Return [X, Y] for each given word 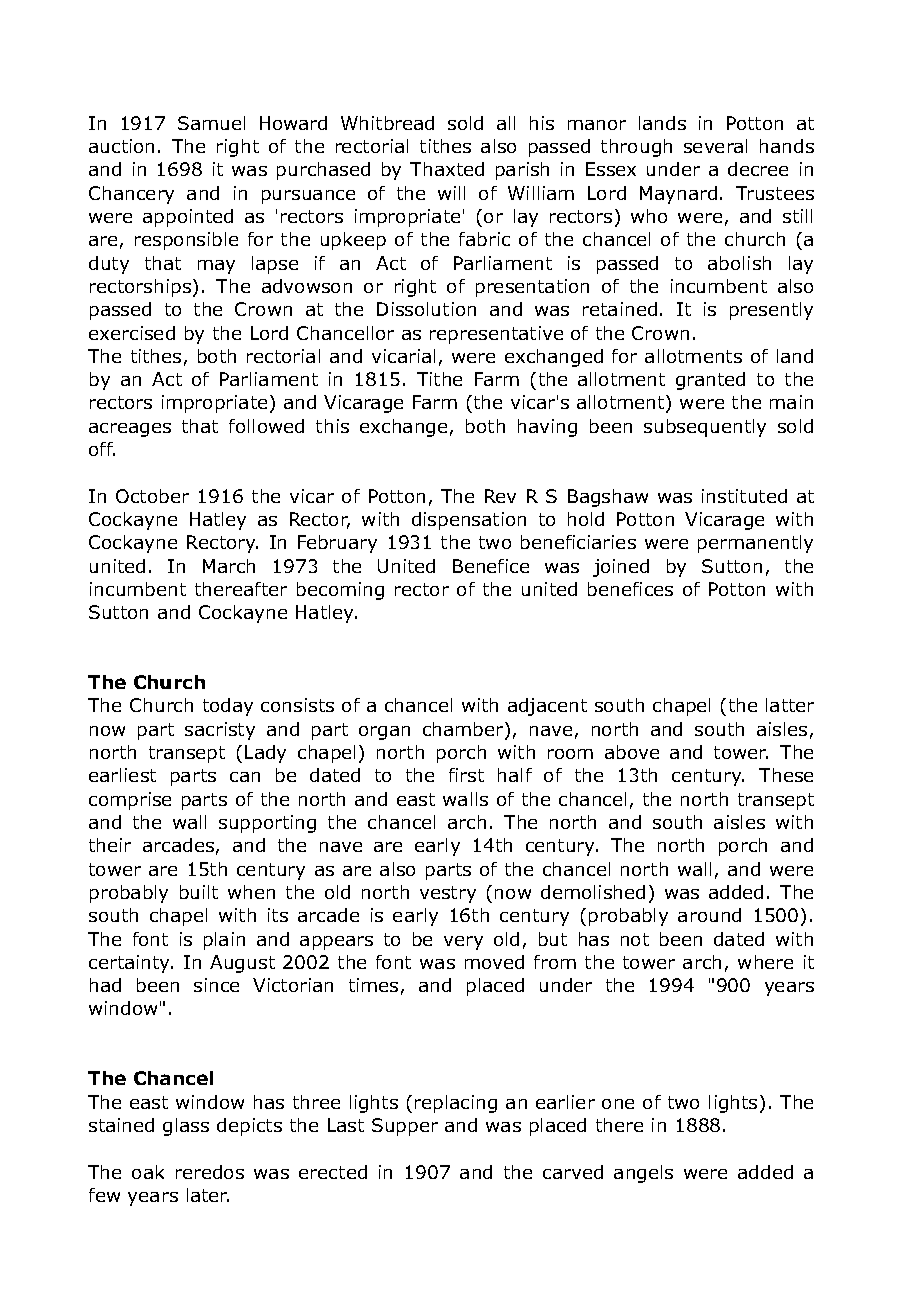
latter [790, 705]
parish [522, 171]
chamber [464, 730]
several [715, 146]
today [228, 707]
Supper [405, 1127]
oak [148, 1172]
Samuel [211, 123]
